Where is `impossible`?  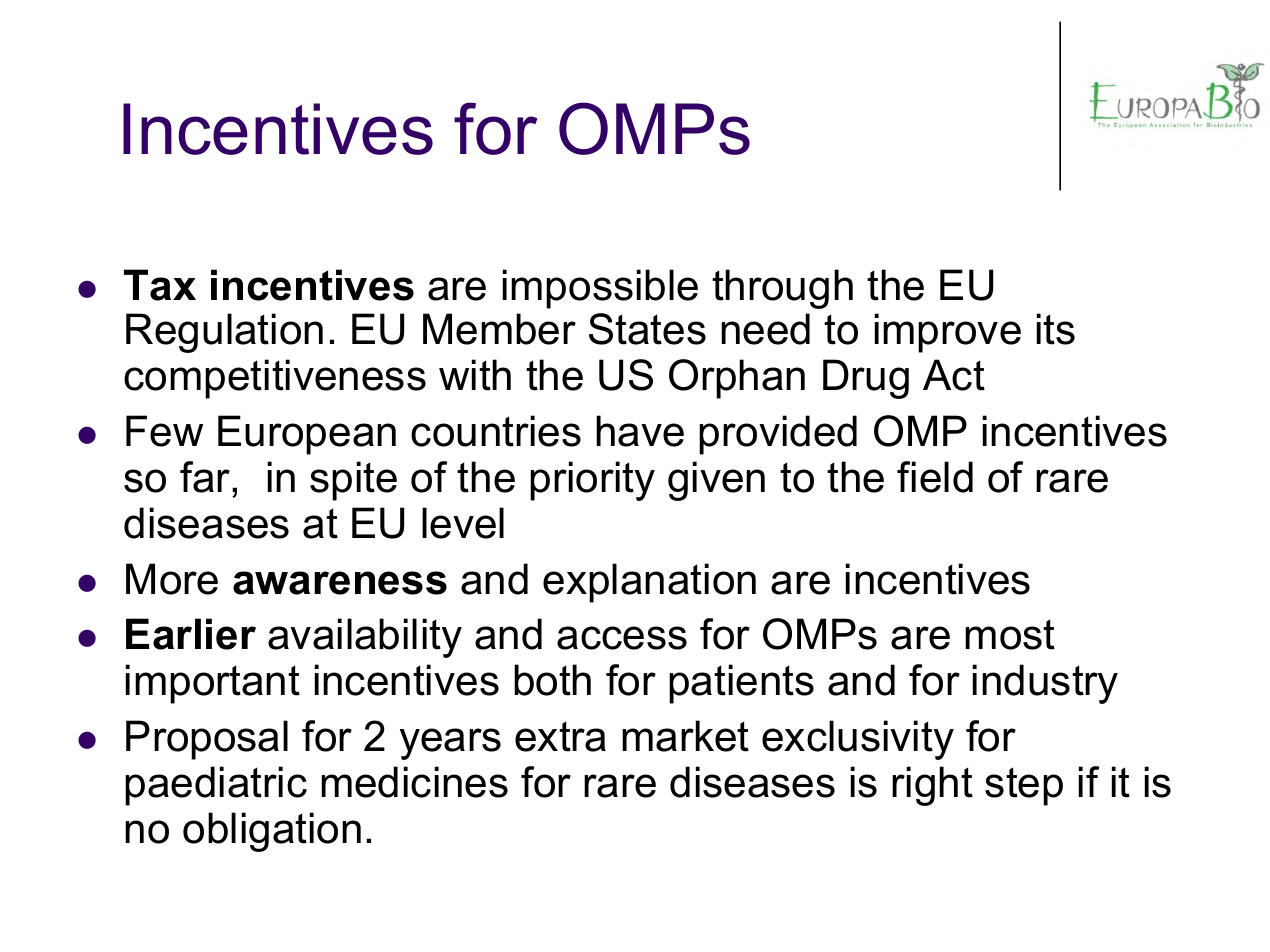 impossible is located at coordinates (600, 289).
